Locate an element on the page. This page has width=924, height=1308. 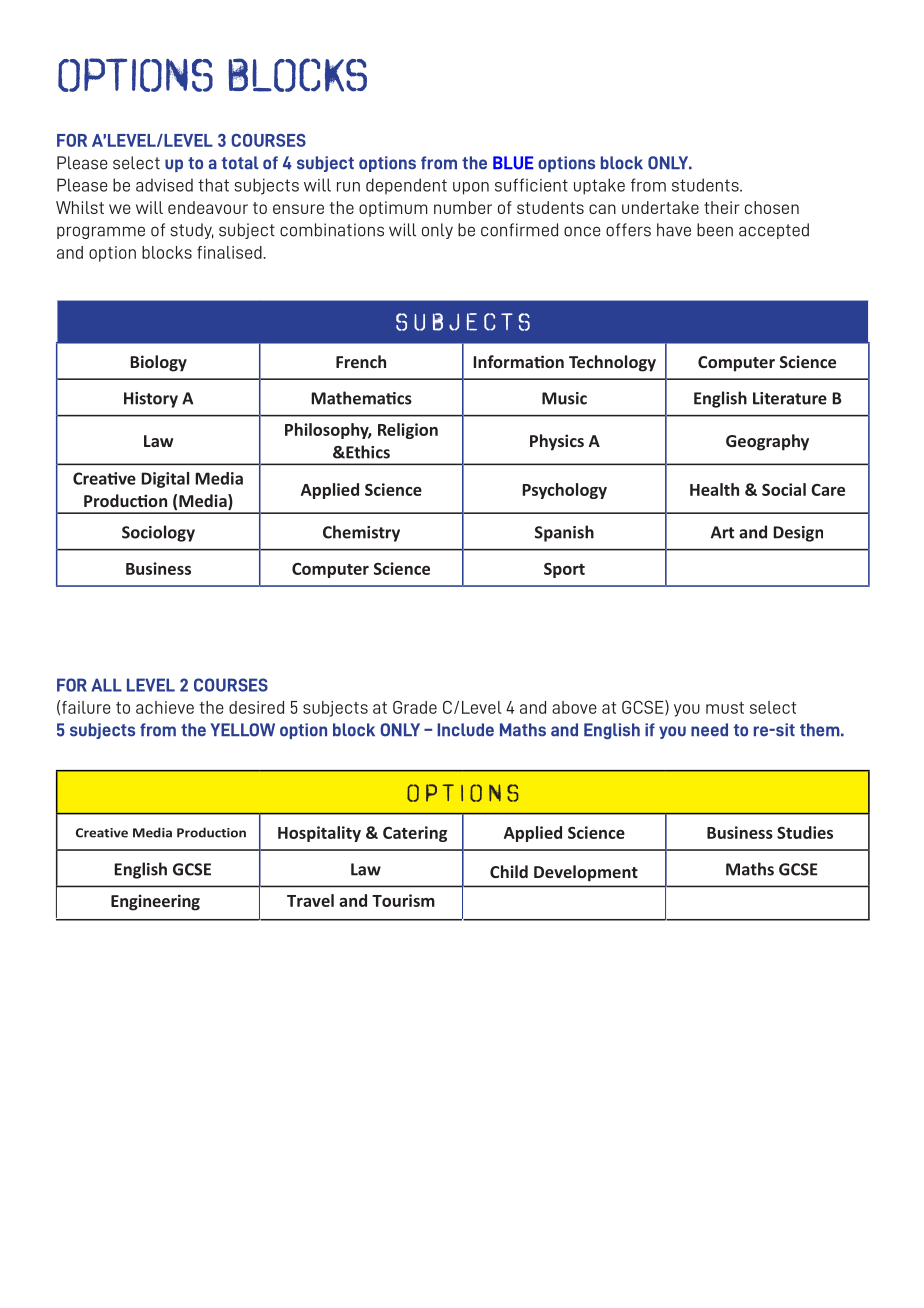
Studies is located at coordinates (805, 832).
